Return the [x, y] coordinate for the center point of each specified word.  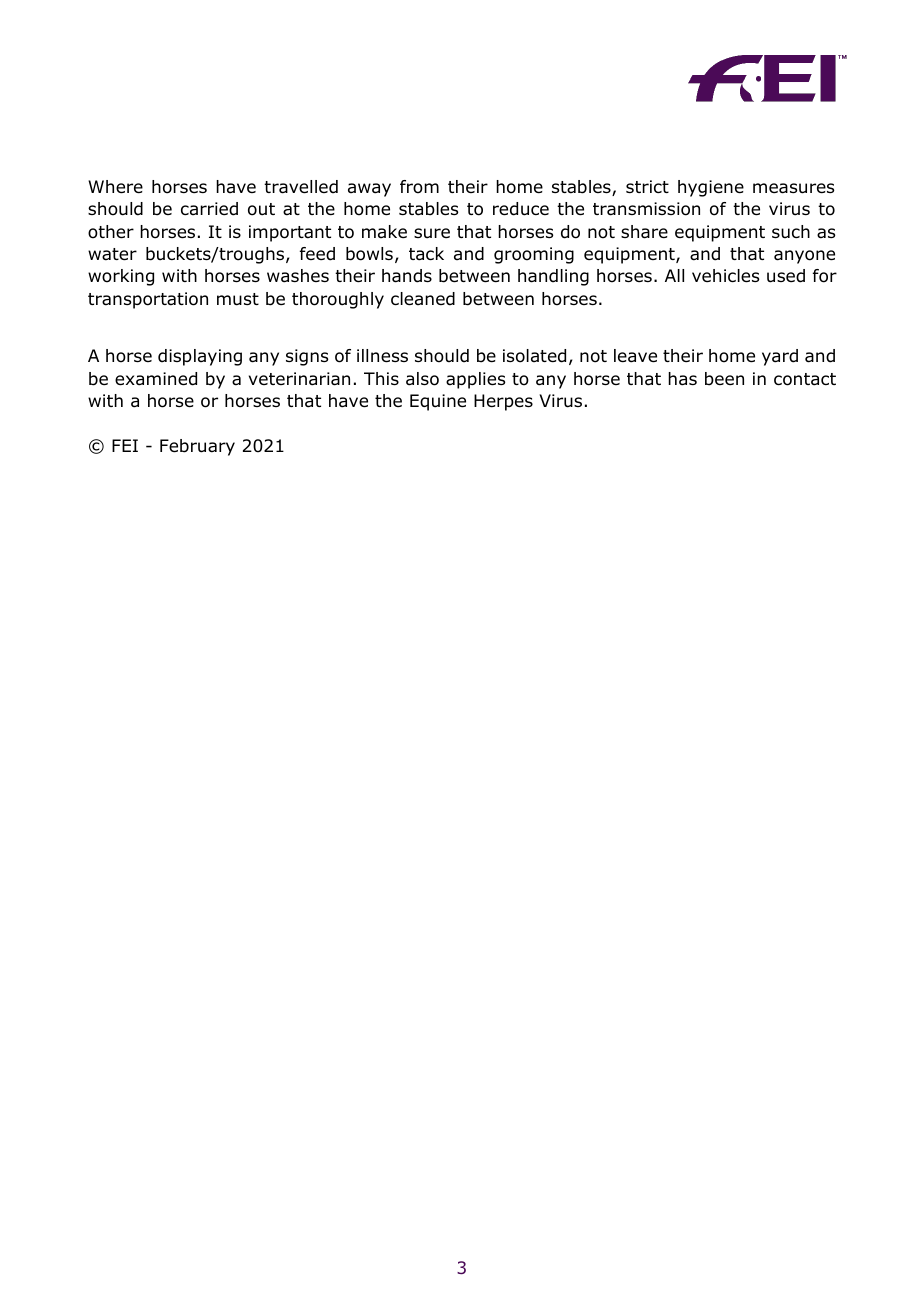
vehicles [725, 276]
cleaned [423, 299]
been [724, 379]
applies [475, 380]
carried [209, 209]
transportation [148, 300]
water [112, 254]
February [197, 447]
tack [426, 254]
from [419, 187]
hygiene [711, 188]
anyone [804, 257]
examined [156, 379]
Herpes [503, 402]
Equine [438, 402]
